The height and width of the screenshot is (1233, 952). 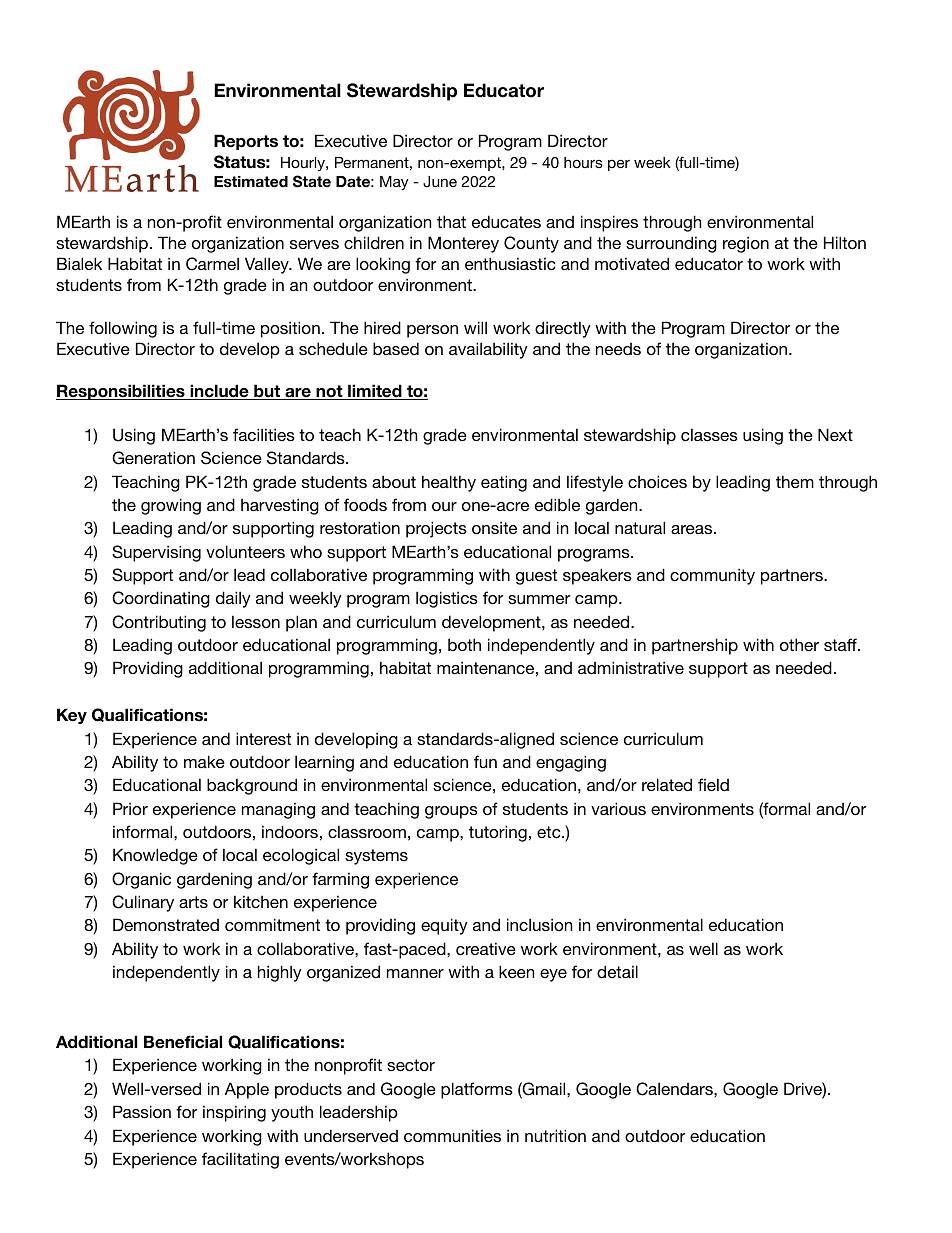 I want to click on growing, so click(x=171, y=506).
